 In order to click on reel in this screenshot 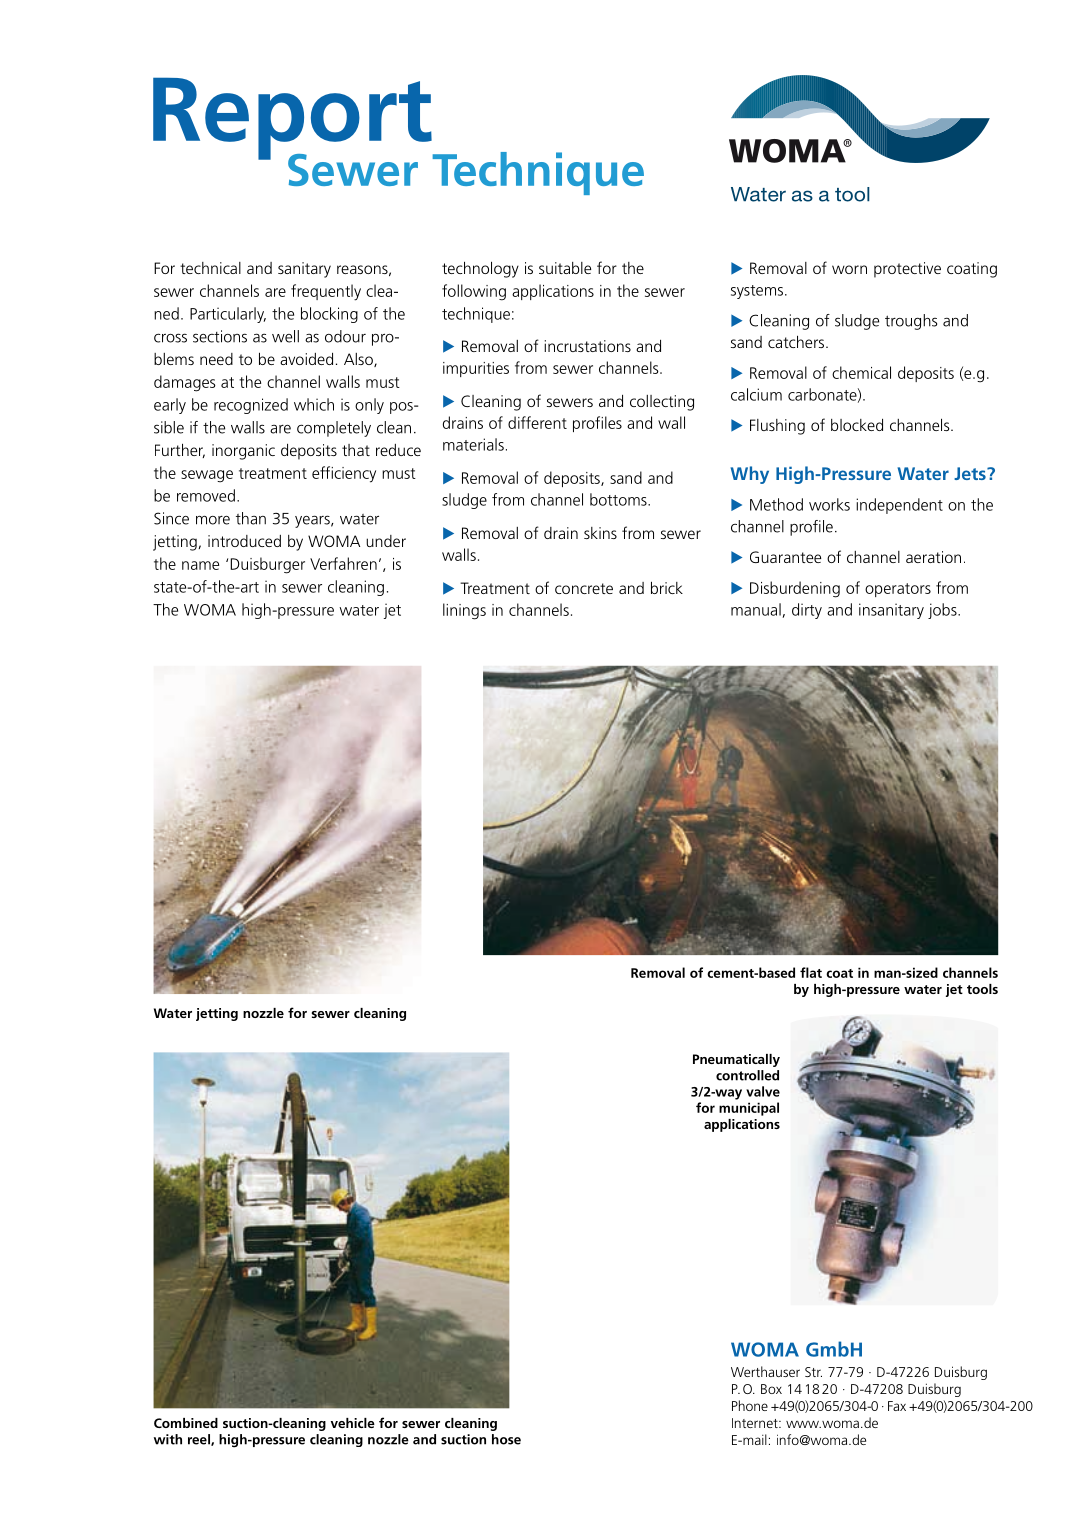, I will do `click(200, 1440)`.
